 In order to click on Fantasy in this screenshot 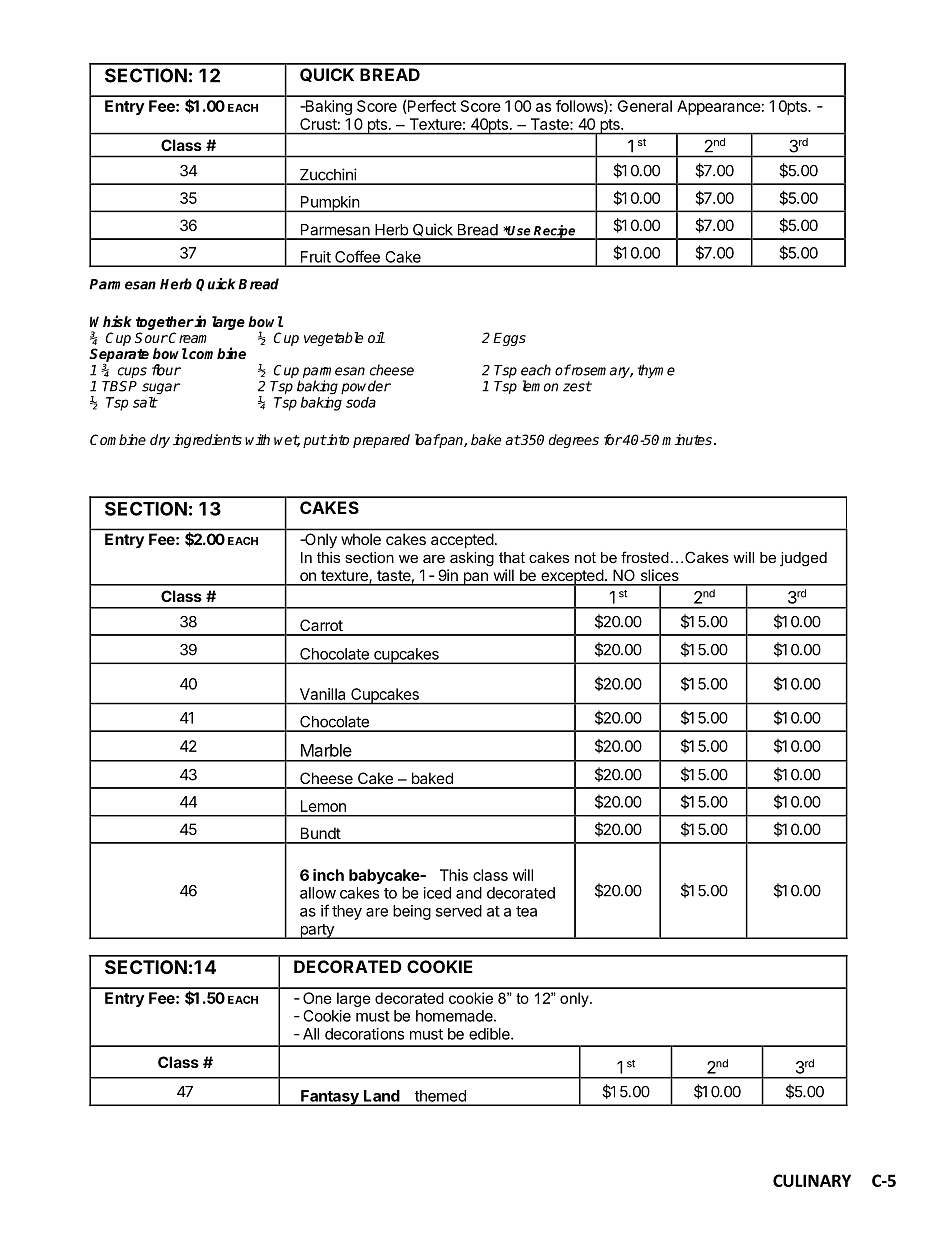, I will do `click(330, 1098)`.
